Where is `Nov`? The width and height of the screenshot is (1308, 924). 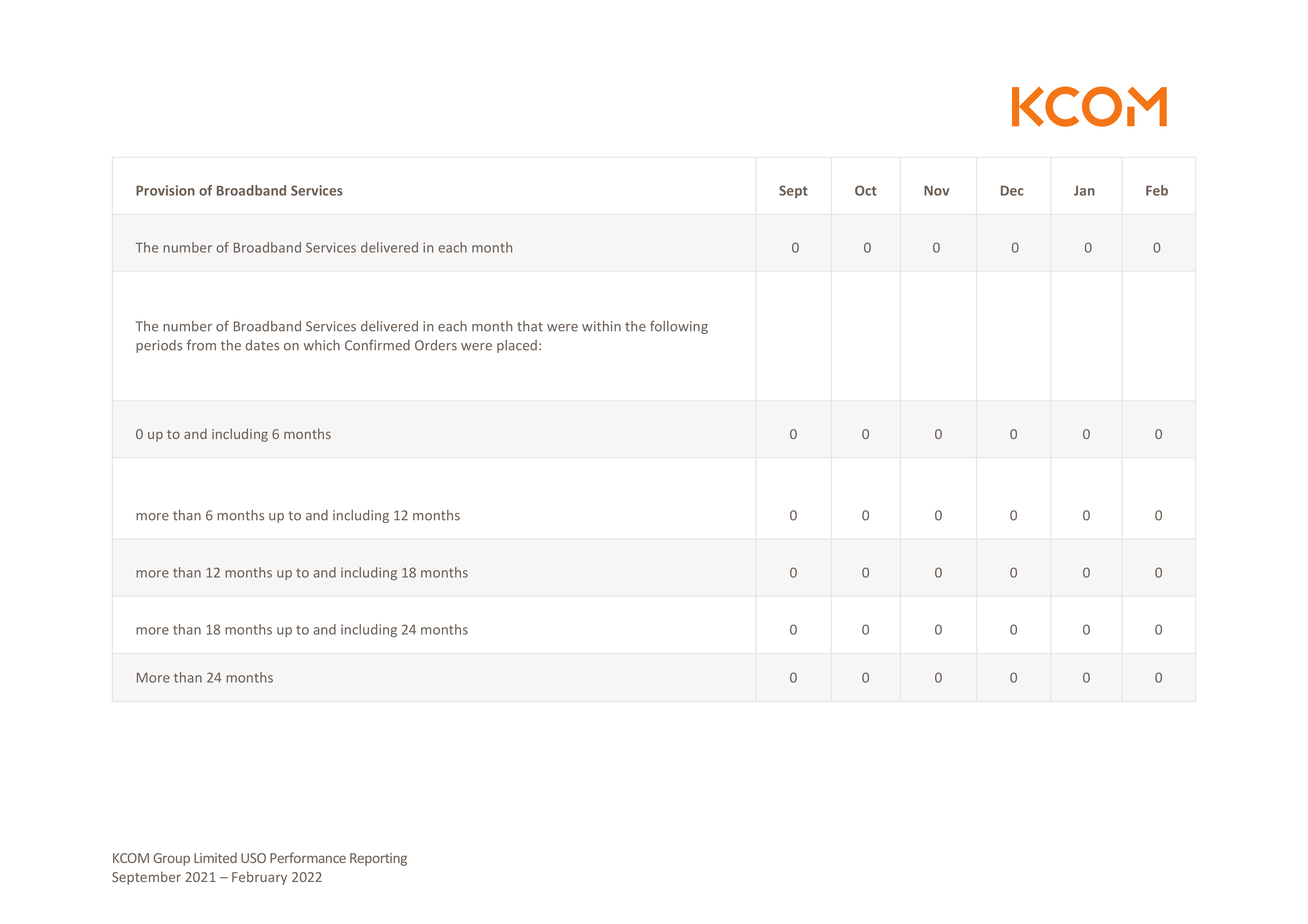 Nov is located at coordinates (936, 191).
